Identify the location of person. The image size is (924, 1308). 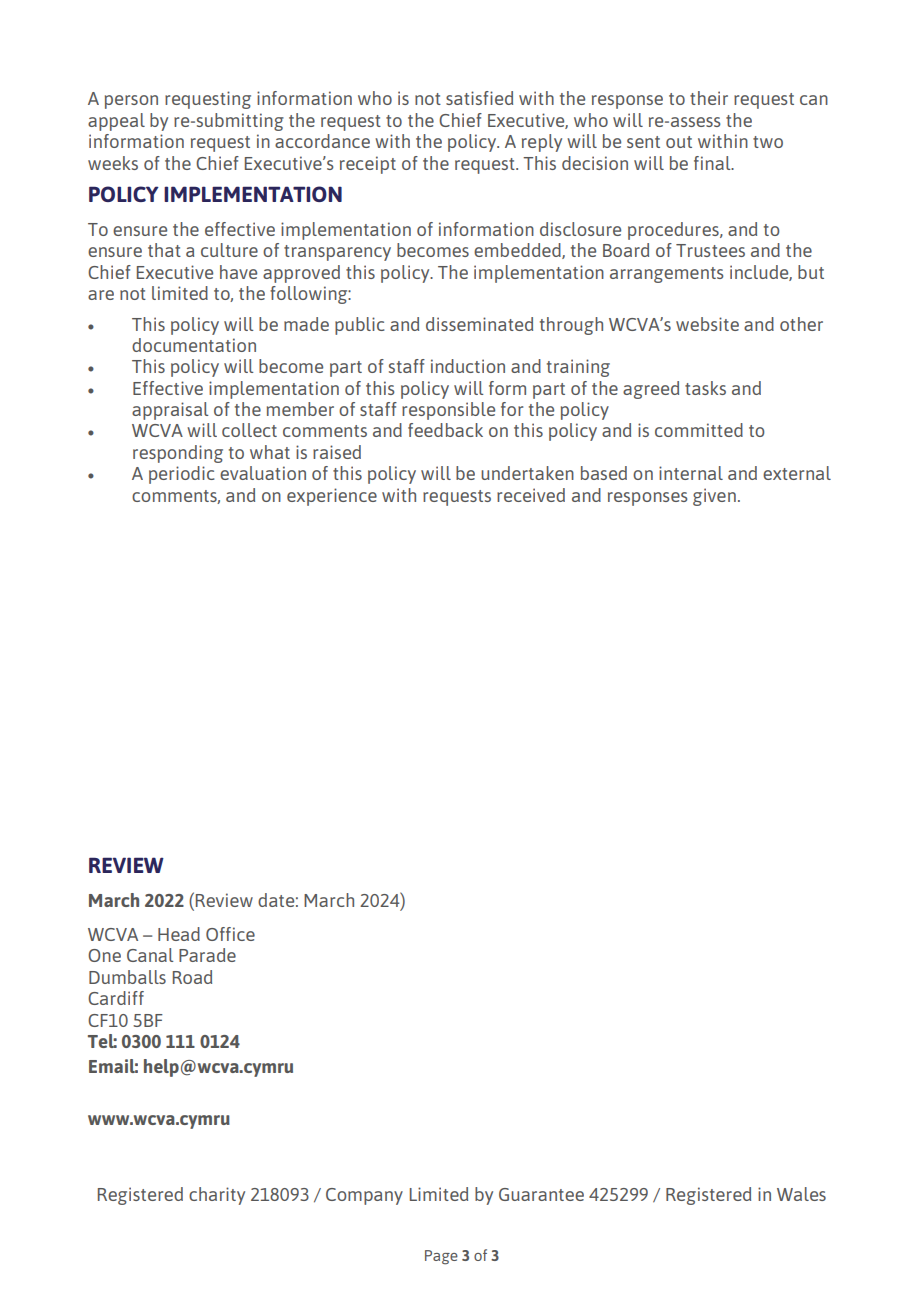
(131, 102).
